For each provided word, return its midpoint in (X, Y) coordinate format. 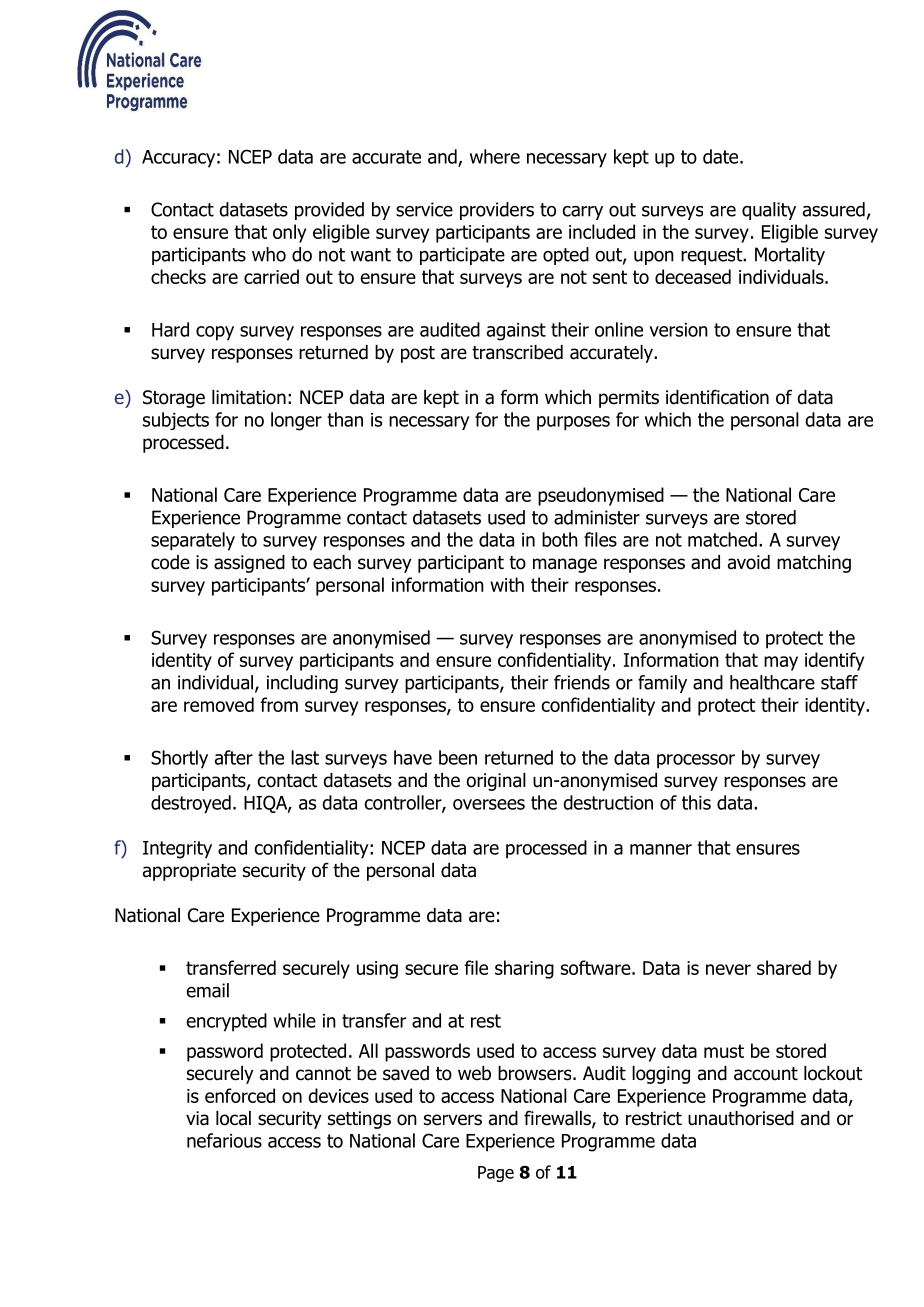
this (696, 802)
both (560, 539)
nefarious (224, 1140)
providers (497, 211)
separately (193, 541)
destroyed (191, 804)
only (289, 233)
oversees (489, 804)
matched (722, 539)
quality (769, 211)
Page (496, 1174)
